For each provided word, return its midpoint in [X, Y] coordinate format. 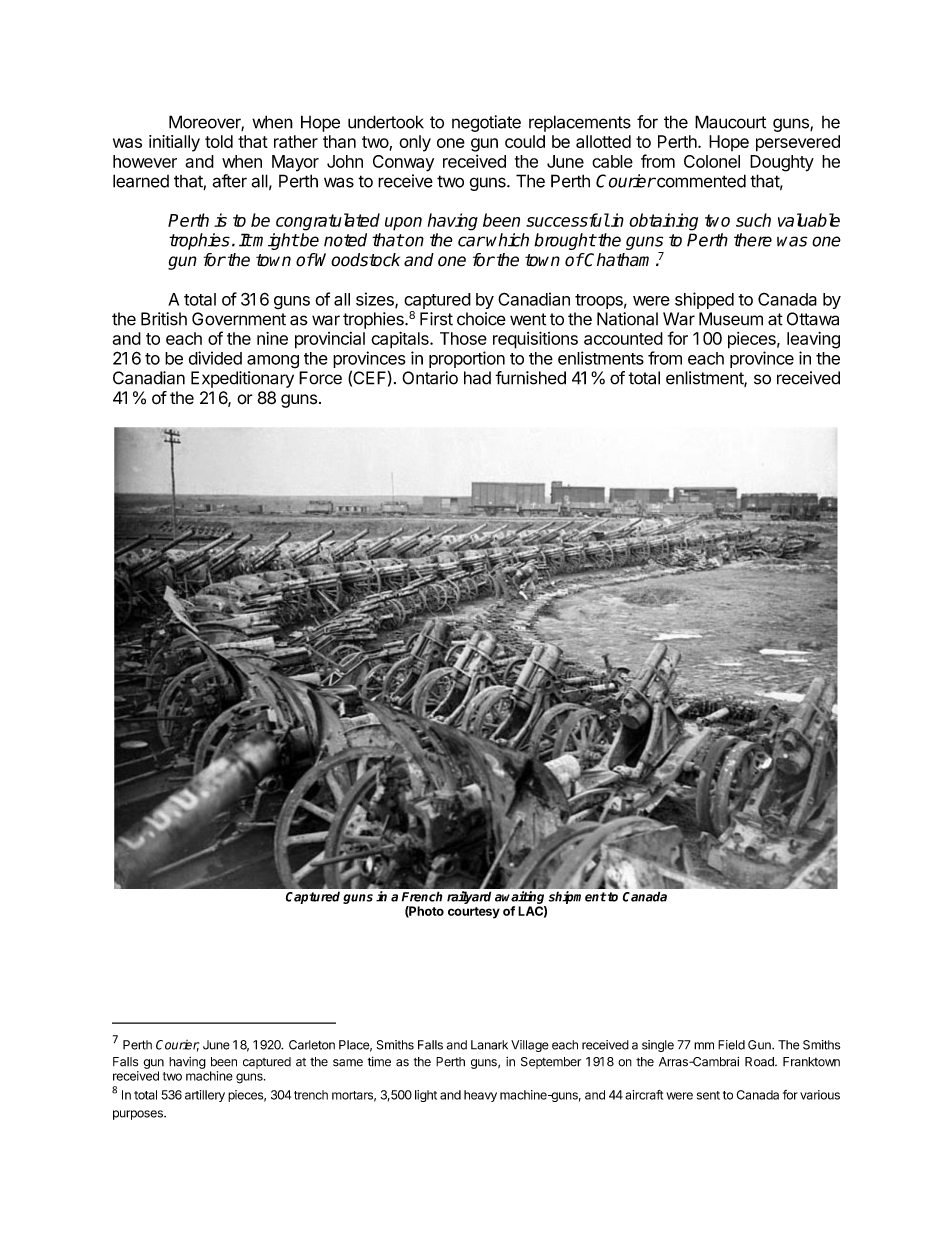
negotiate [486, 123]
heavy [480, 1096]
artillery [205, 1096]
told [219, 141]
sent [708, 1095]
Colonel [712, 161]
